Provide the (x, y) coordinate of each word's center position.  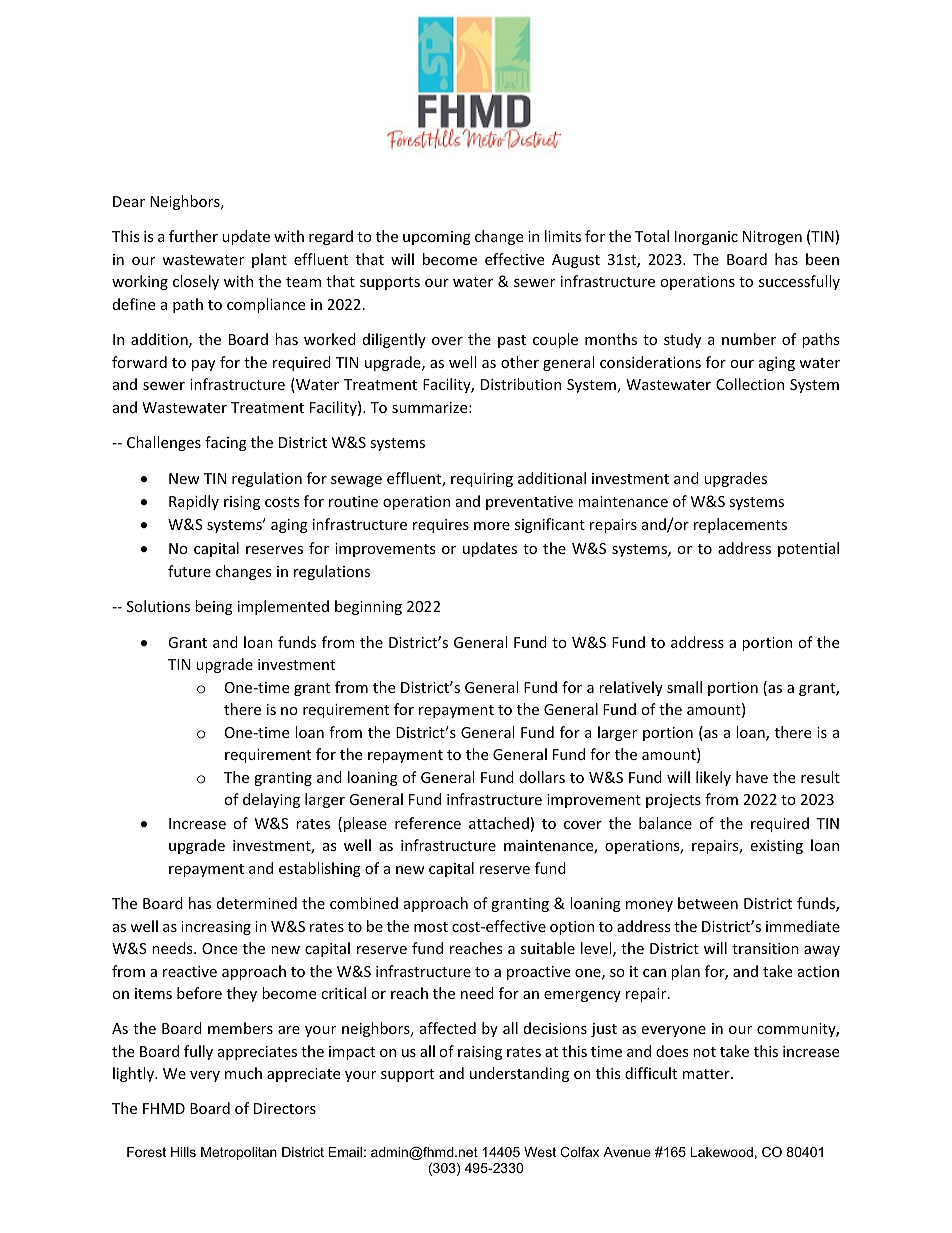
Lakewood (721, 1152)
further (193, 236)
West (540, 1152)
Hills (183, 1152)
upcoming (437, 238)
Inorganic (706, 238)
